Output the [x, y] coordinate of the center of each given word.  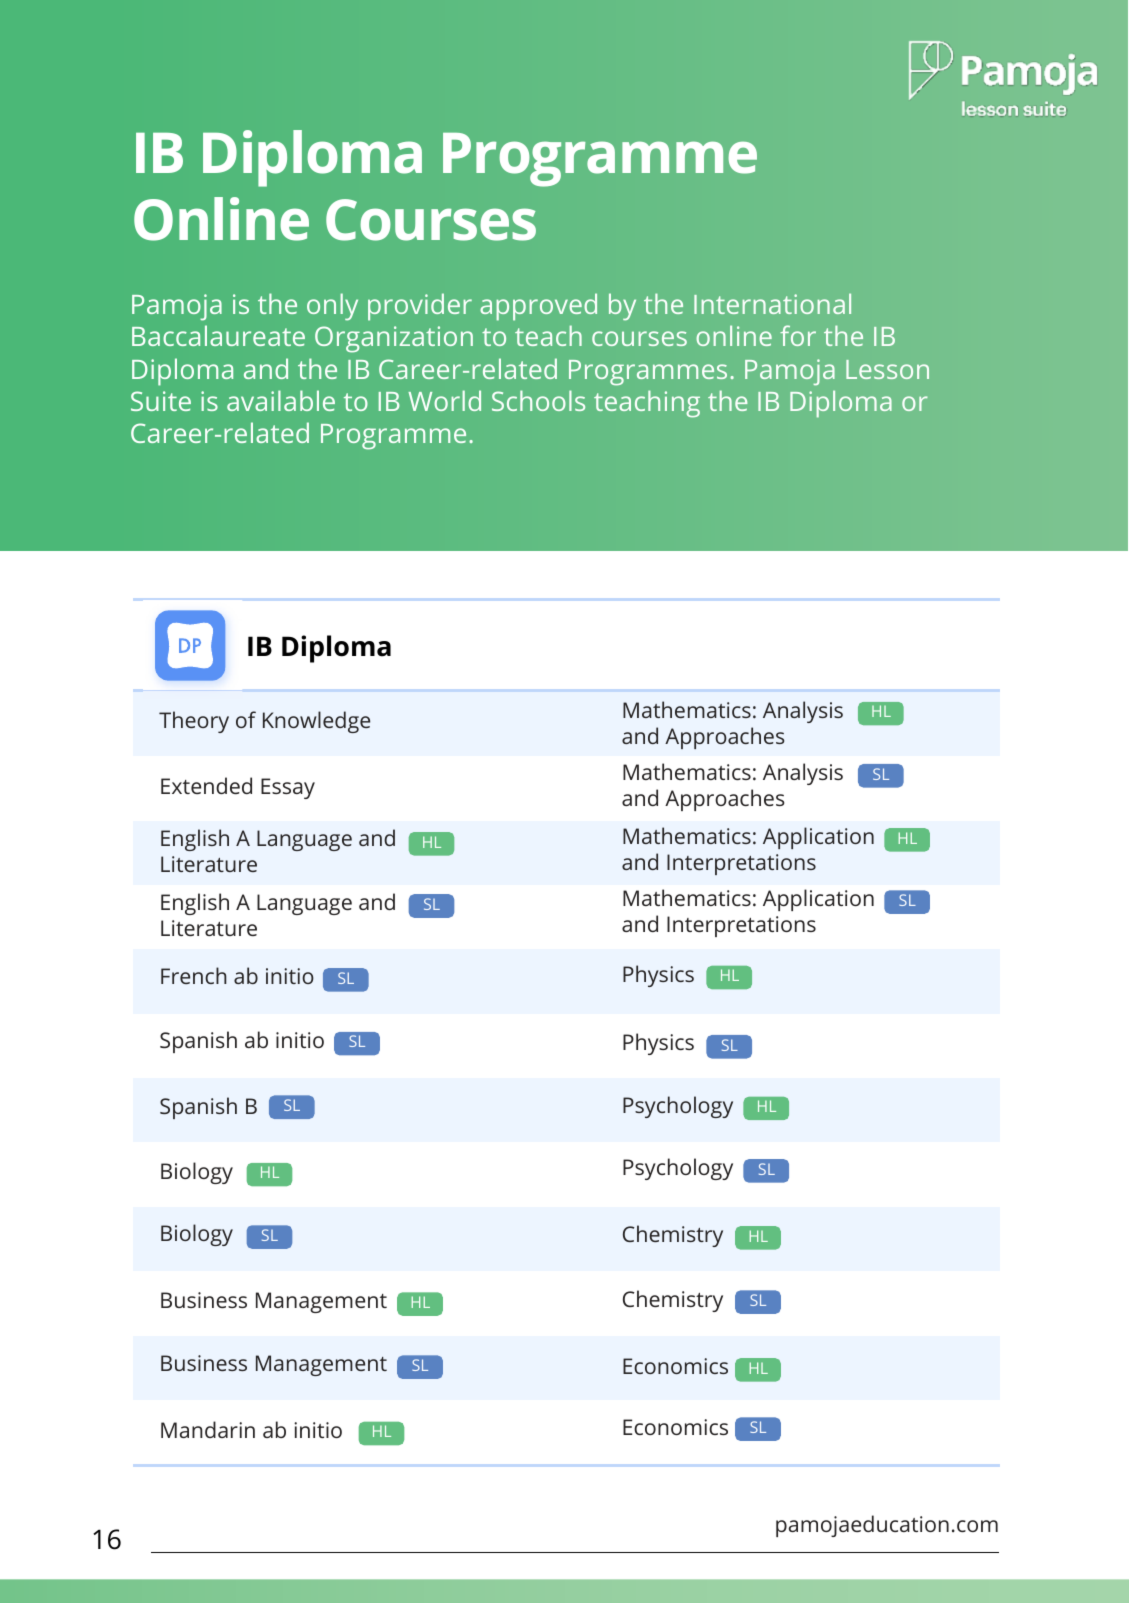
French [194, 975]
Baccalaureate [218, 335]
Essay [288, 788]
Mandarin [208, 1429]
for [798, 335]
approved [538, 307]
